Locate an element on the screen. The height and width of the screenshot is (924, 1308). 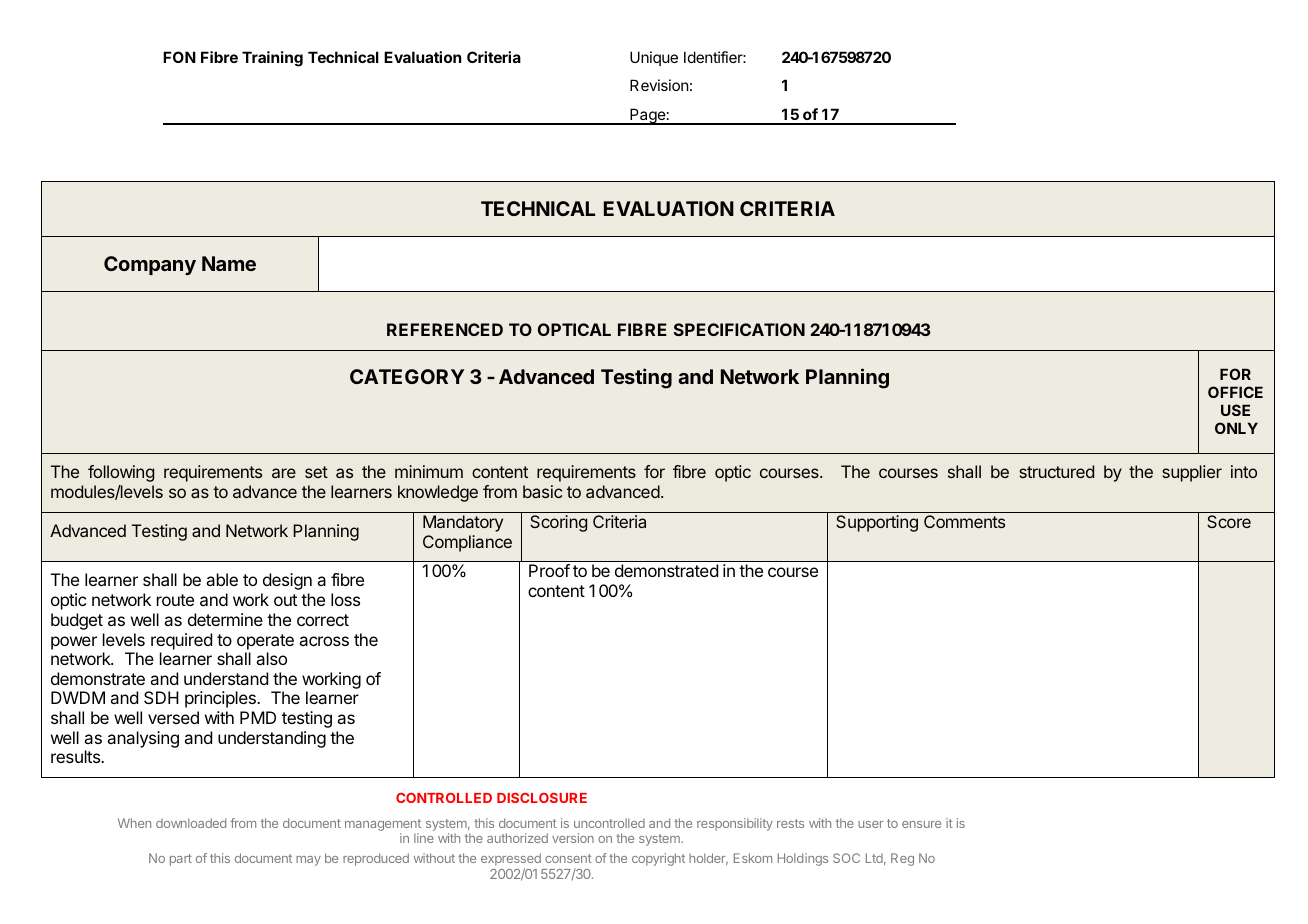
Name is located at coordinates (229, 263).
